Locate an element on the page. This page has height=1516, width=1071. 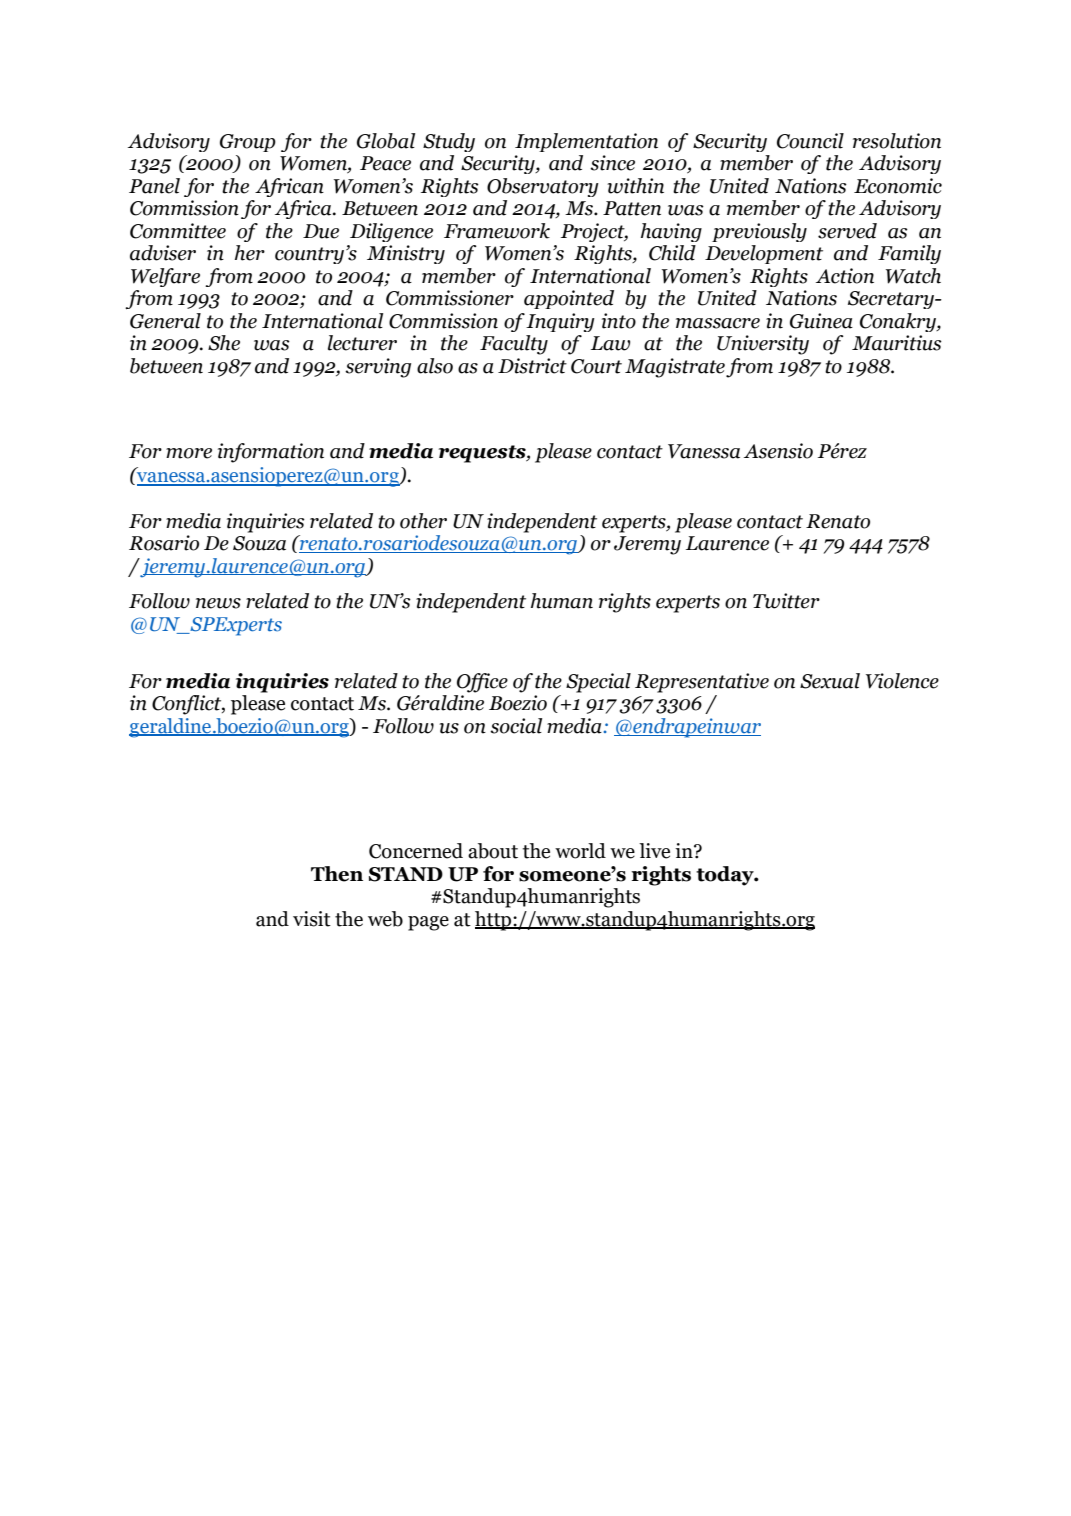
University is located at coordinates (763, 345).
